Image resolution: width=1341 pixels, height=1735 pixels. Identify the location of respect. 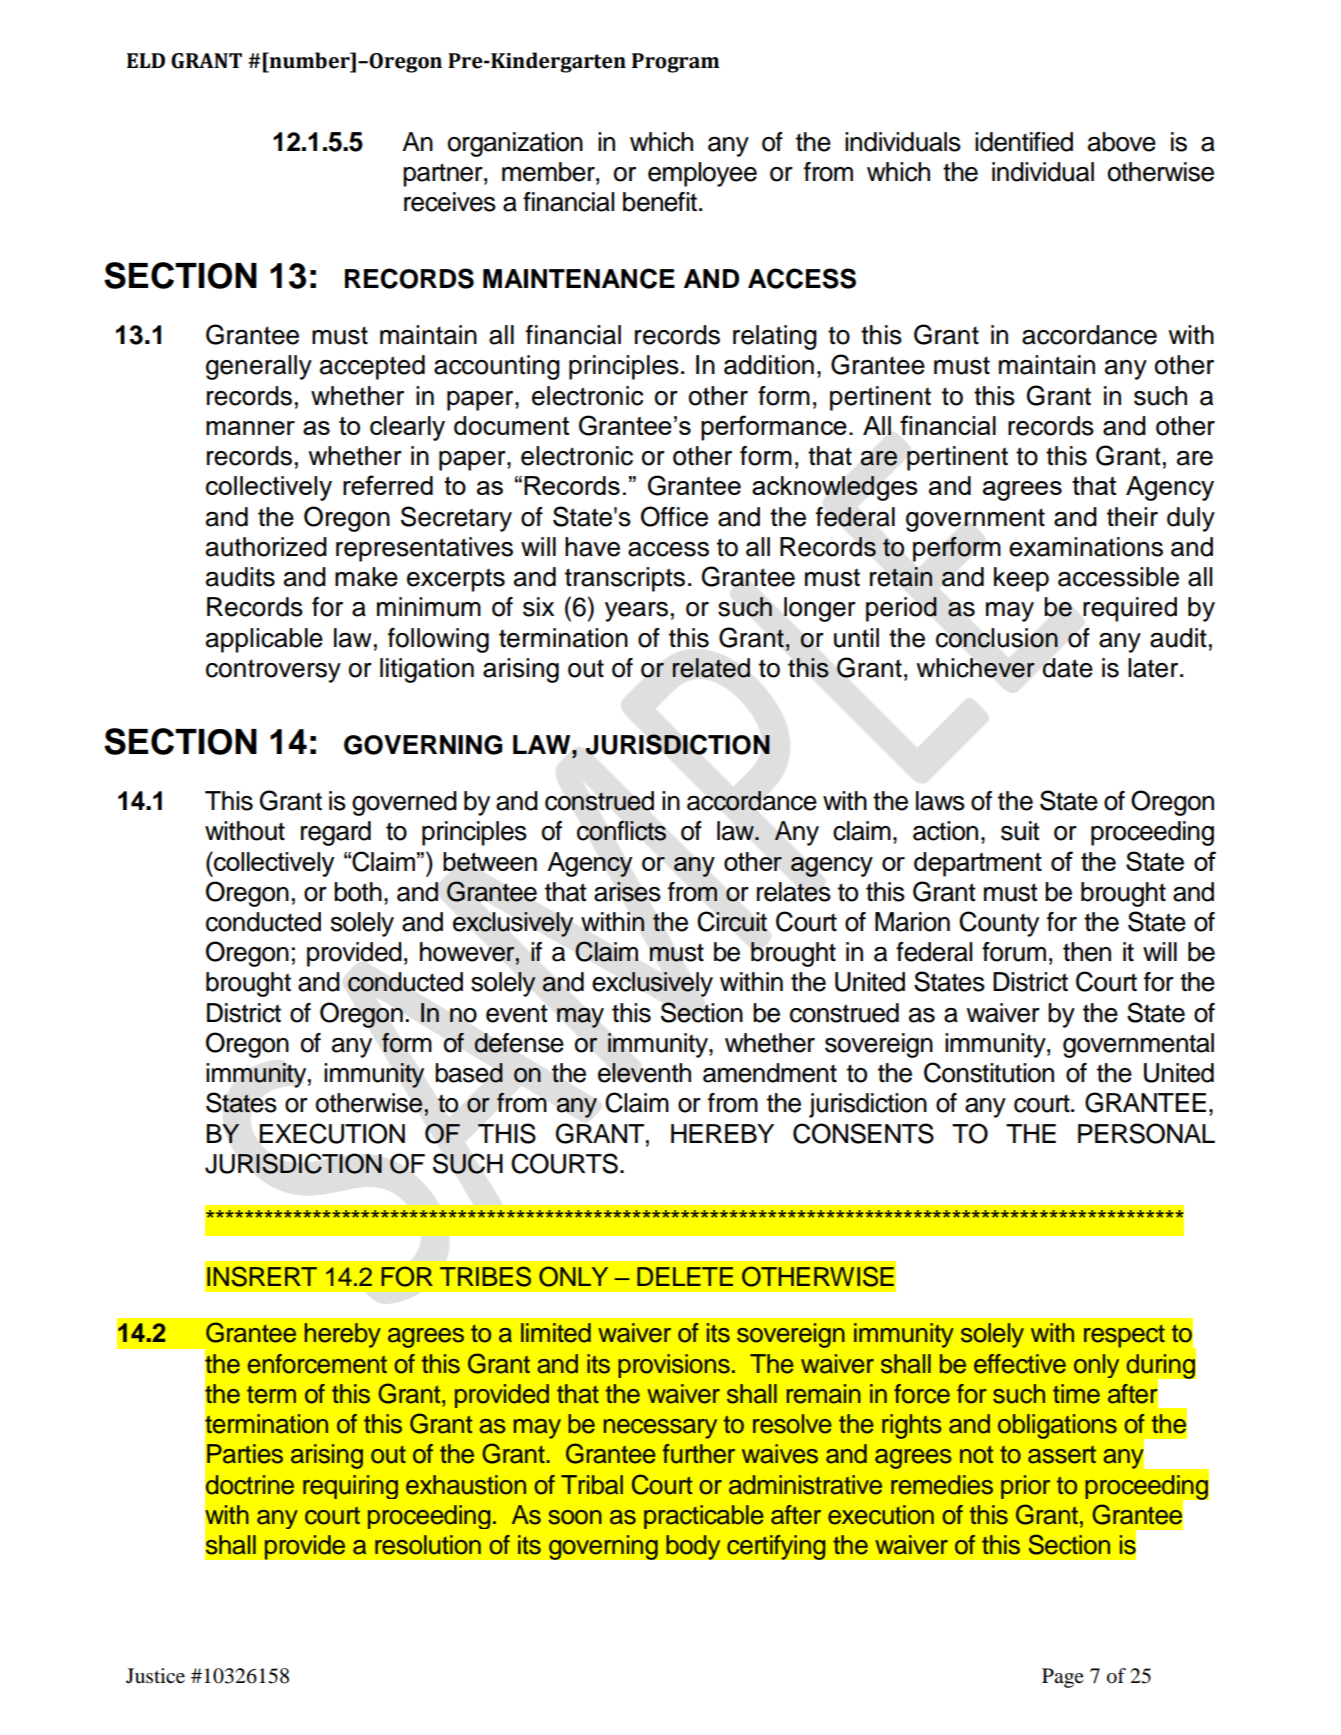
(1124, 1336).
